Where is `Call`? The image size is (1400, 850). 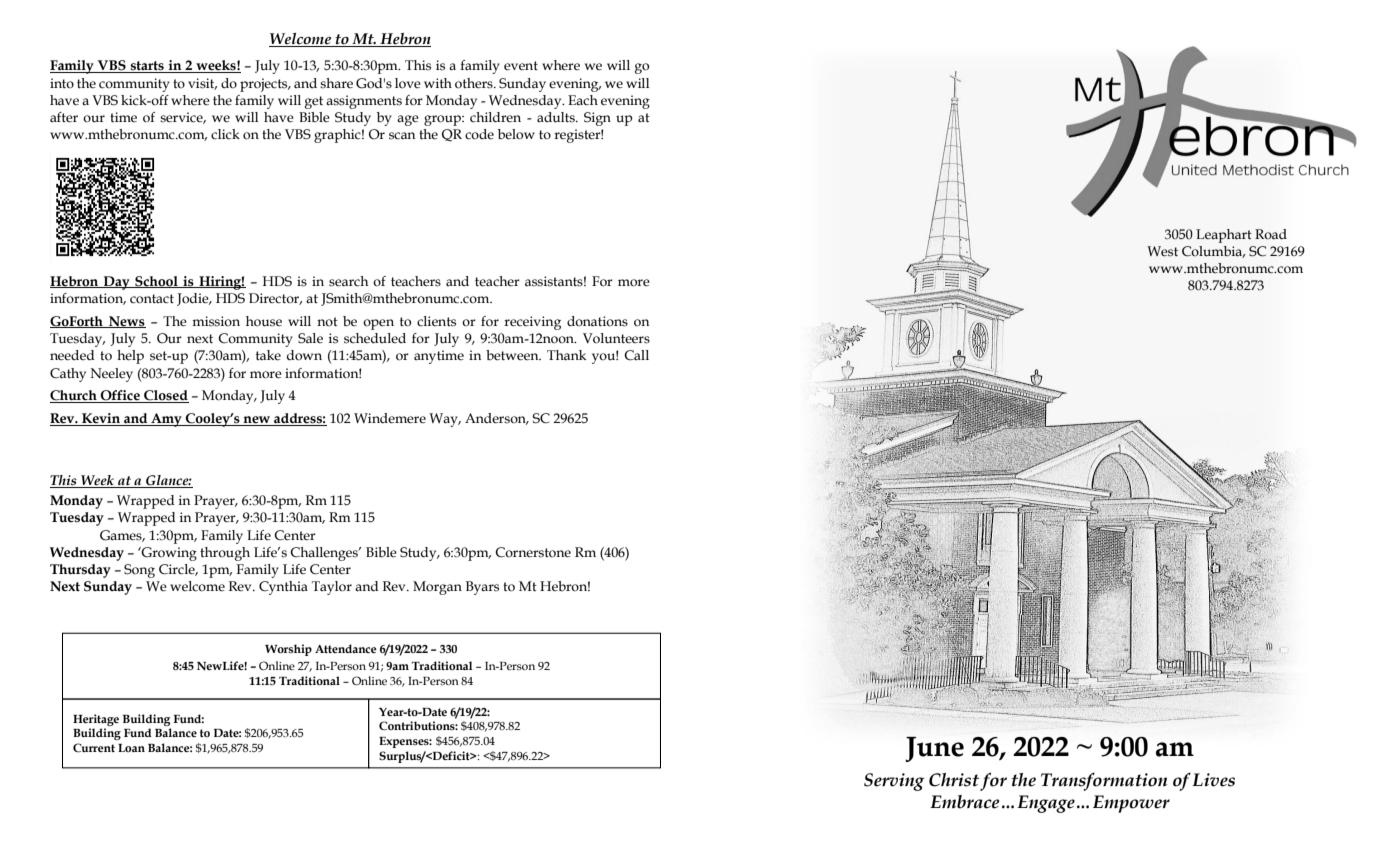 Call is located at coordinates (636, 355).
